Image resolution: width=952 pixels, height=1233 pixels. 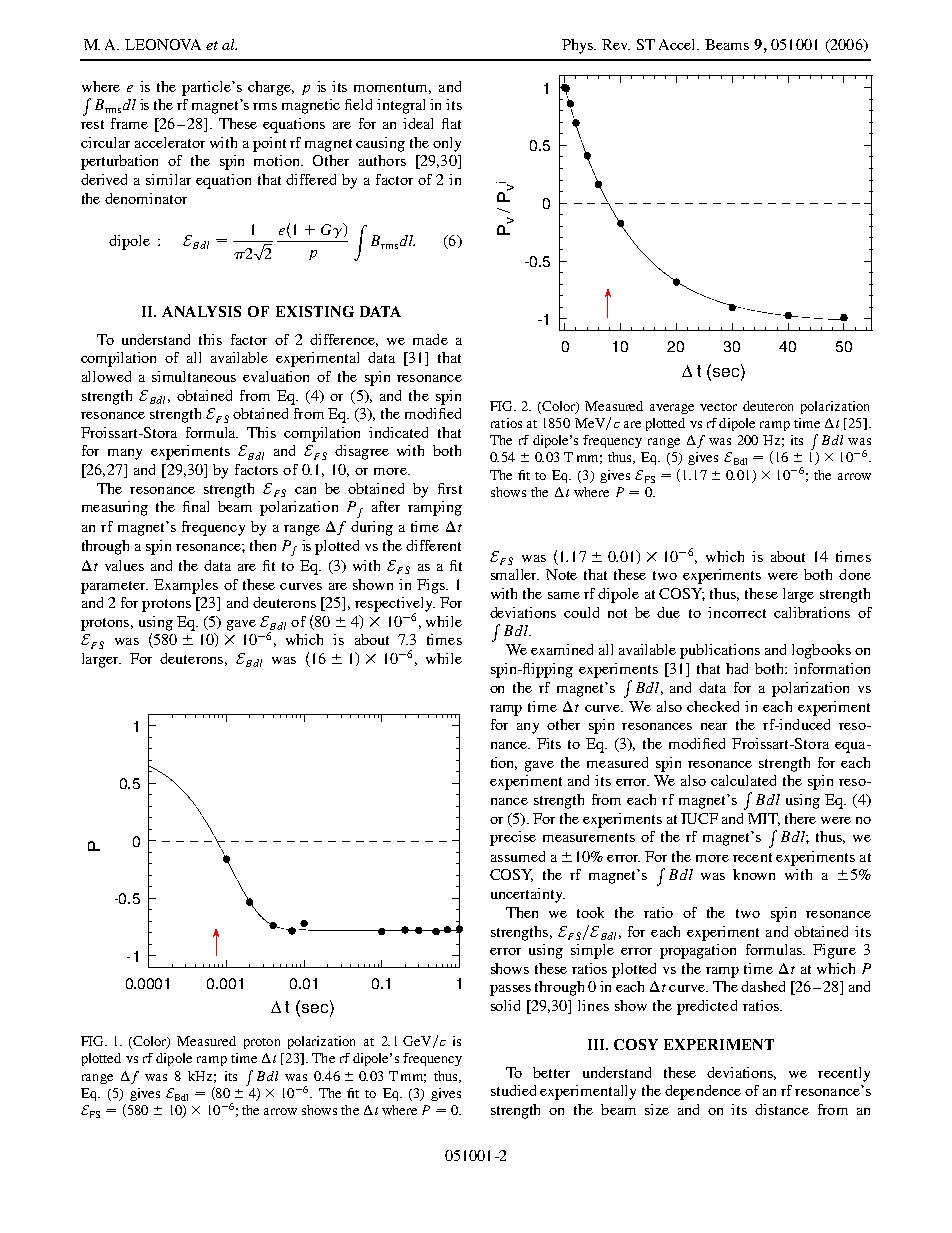 I want to click on smaller, so click(x=515, y=574).
